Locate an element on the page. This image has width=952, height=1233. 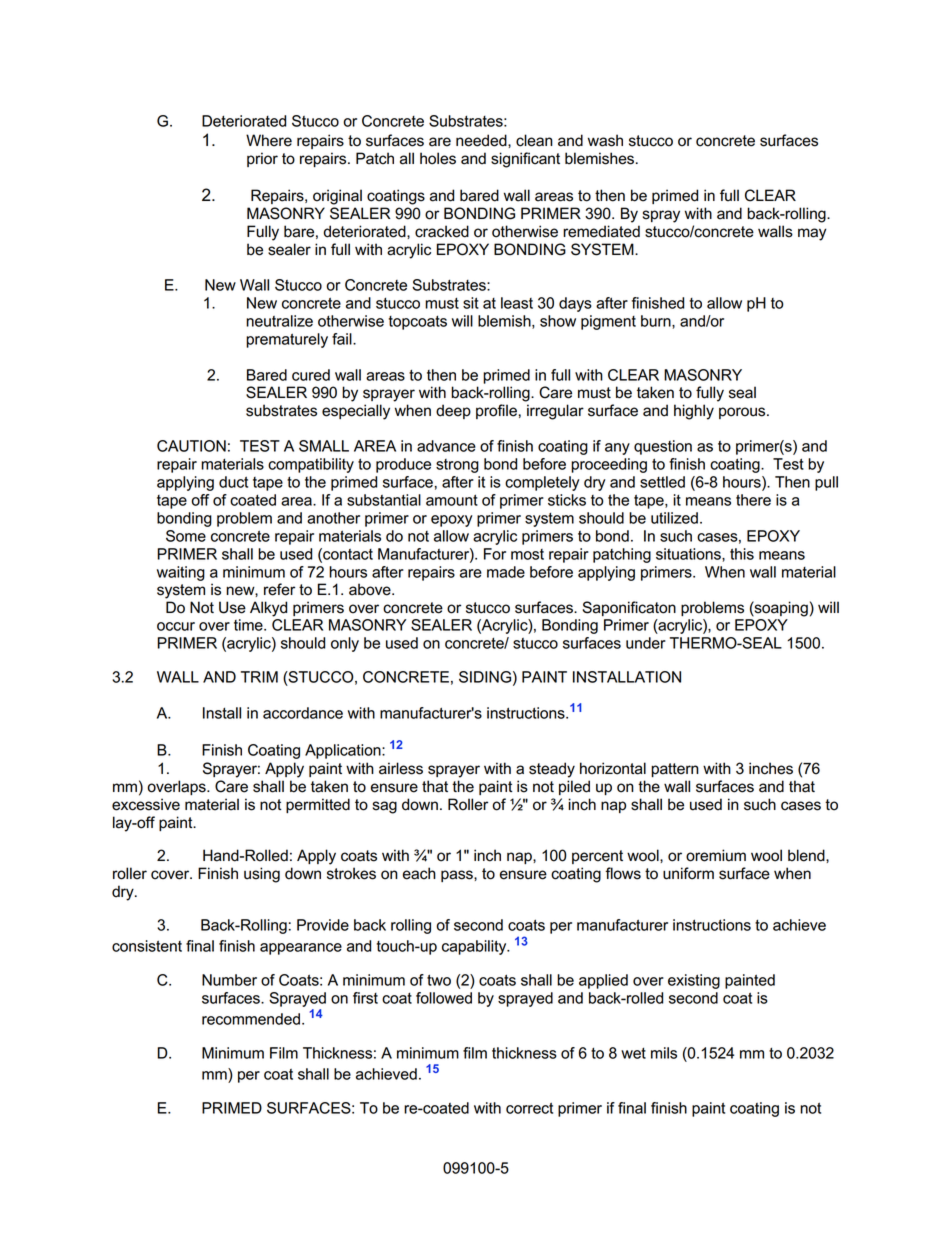
recommended is located at coordinates (251, 1019).
